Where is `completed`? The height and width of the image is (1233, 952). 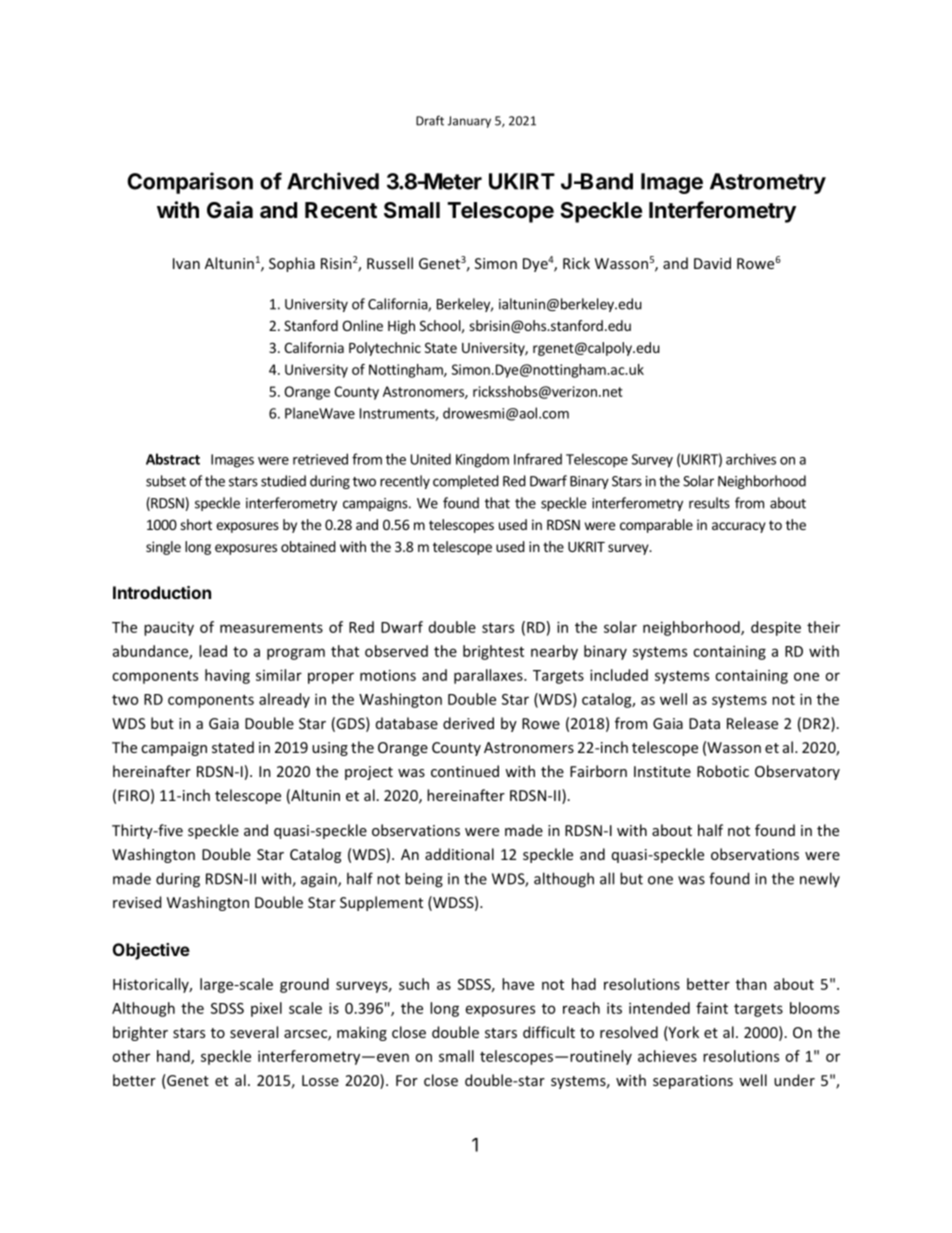 completed is located at coordinates (466, 482).
